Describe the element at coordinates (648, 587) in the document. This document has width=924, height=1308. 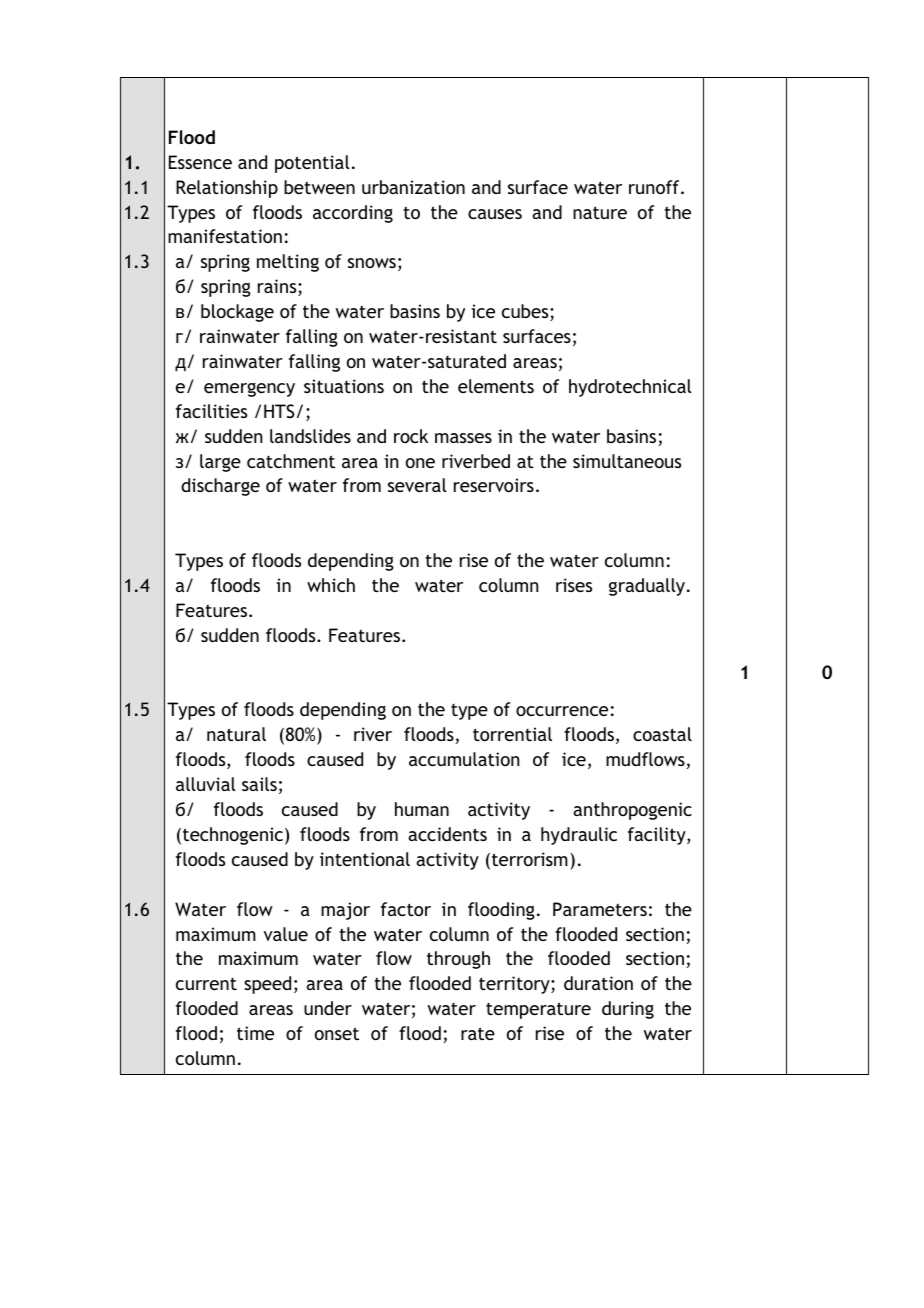
I see `gradually` at that location.
